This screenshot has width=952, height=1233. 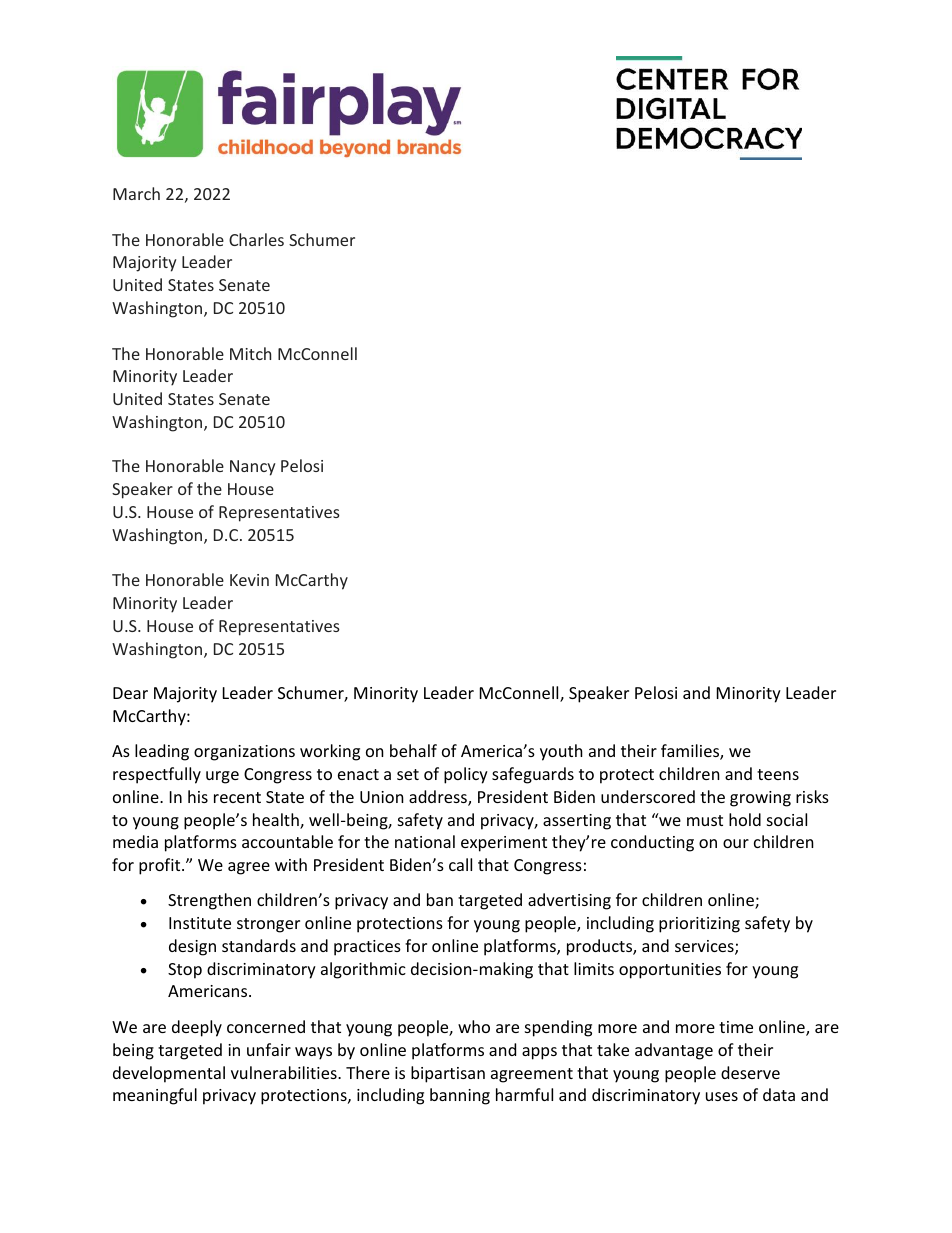 I want to click on developmental, so click(x=169, y=1074).
